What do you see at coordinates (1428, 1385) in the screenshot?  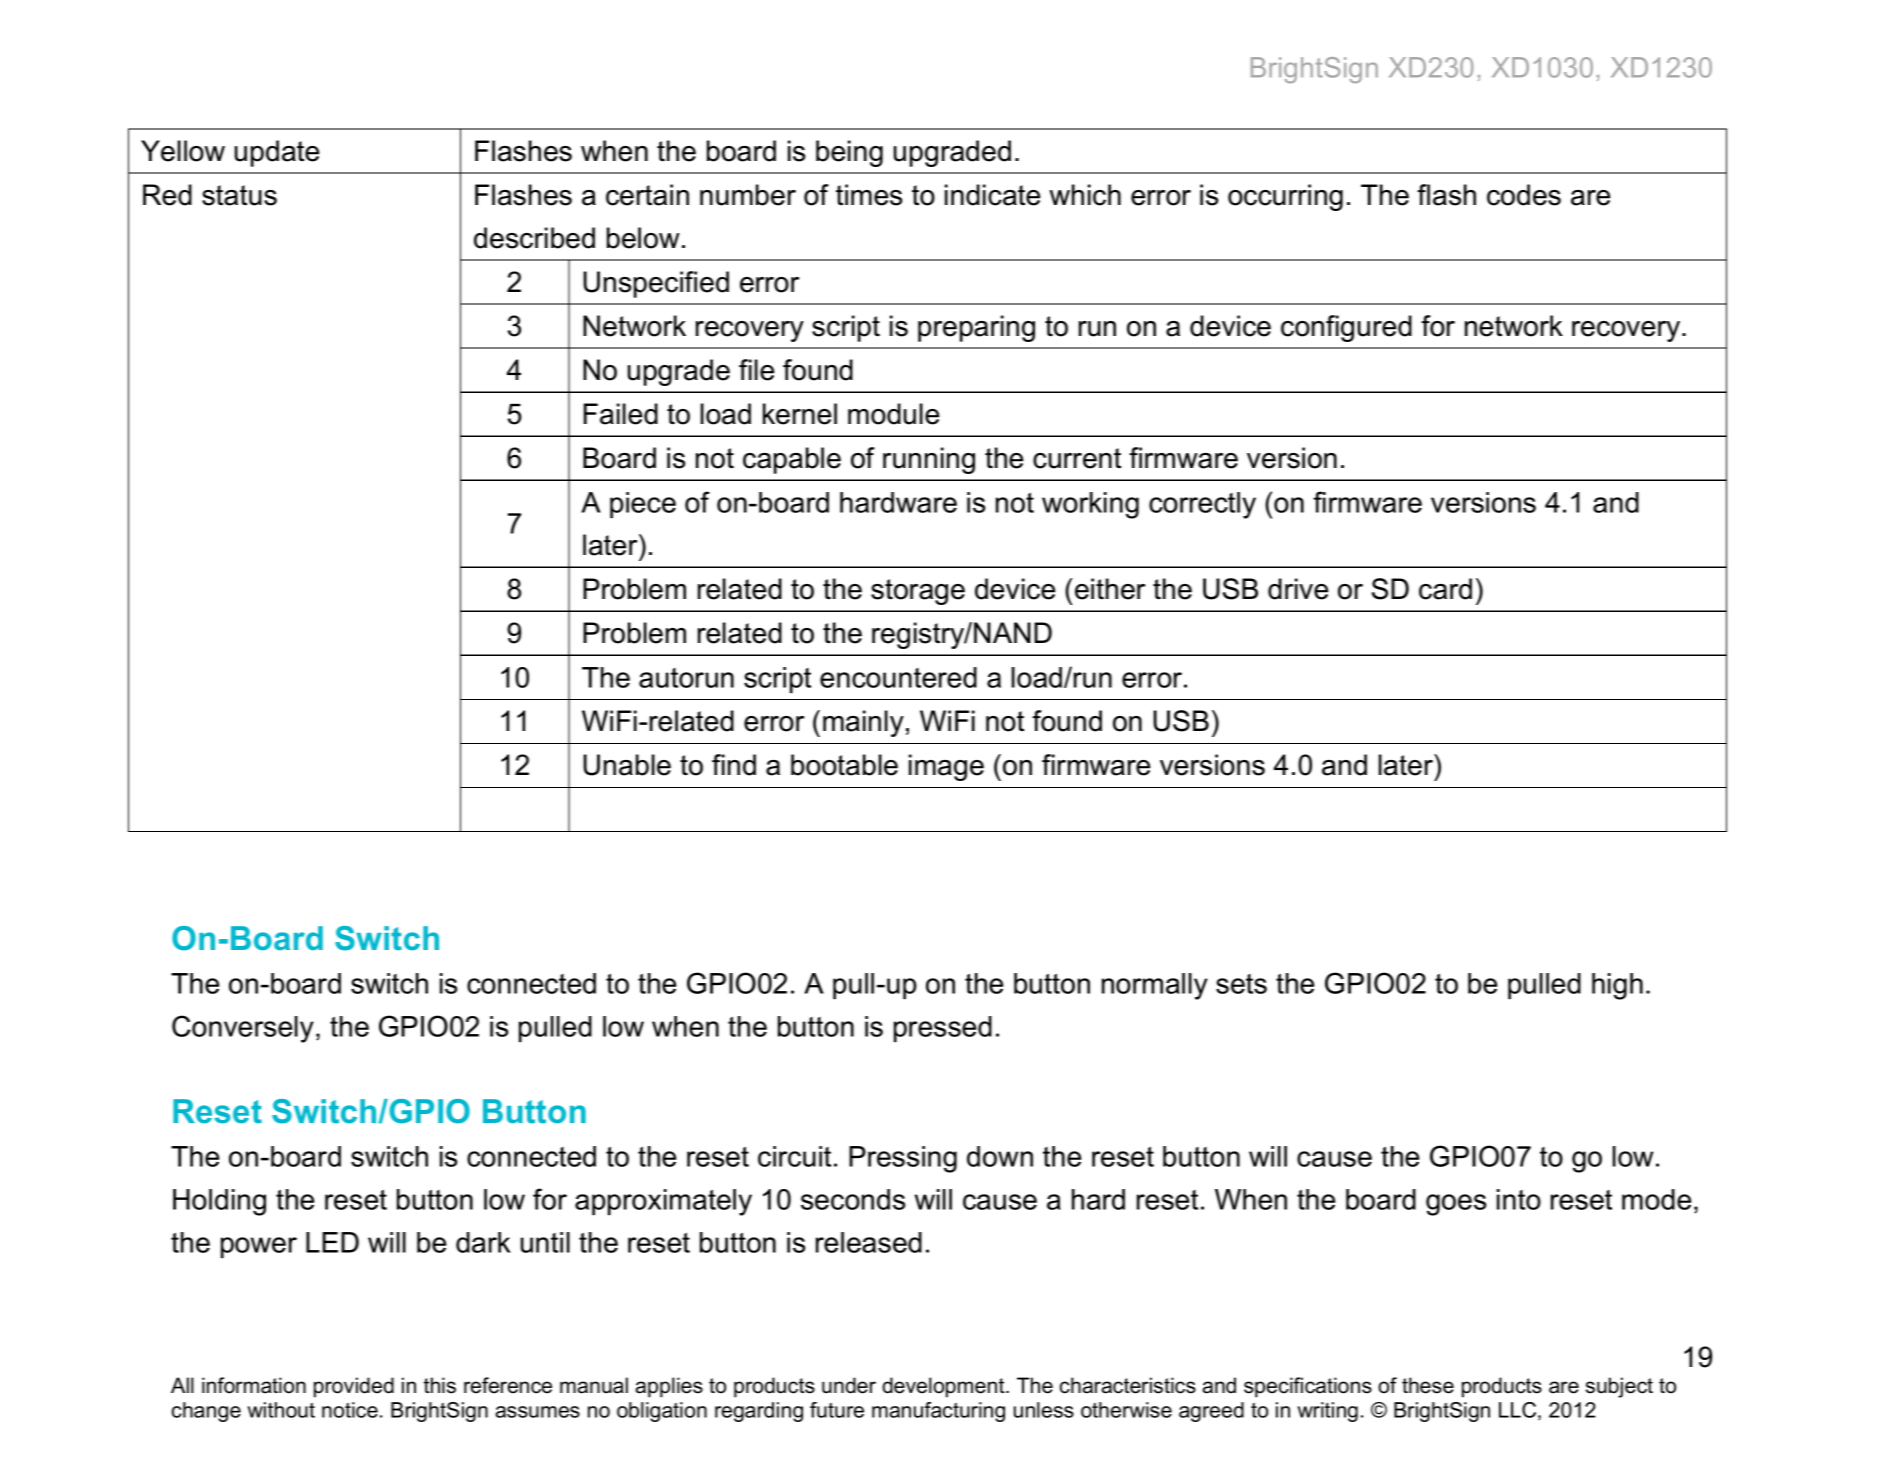 I see `these` at bounding box center [1428, 1385].
